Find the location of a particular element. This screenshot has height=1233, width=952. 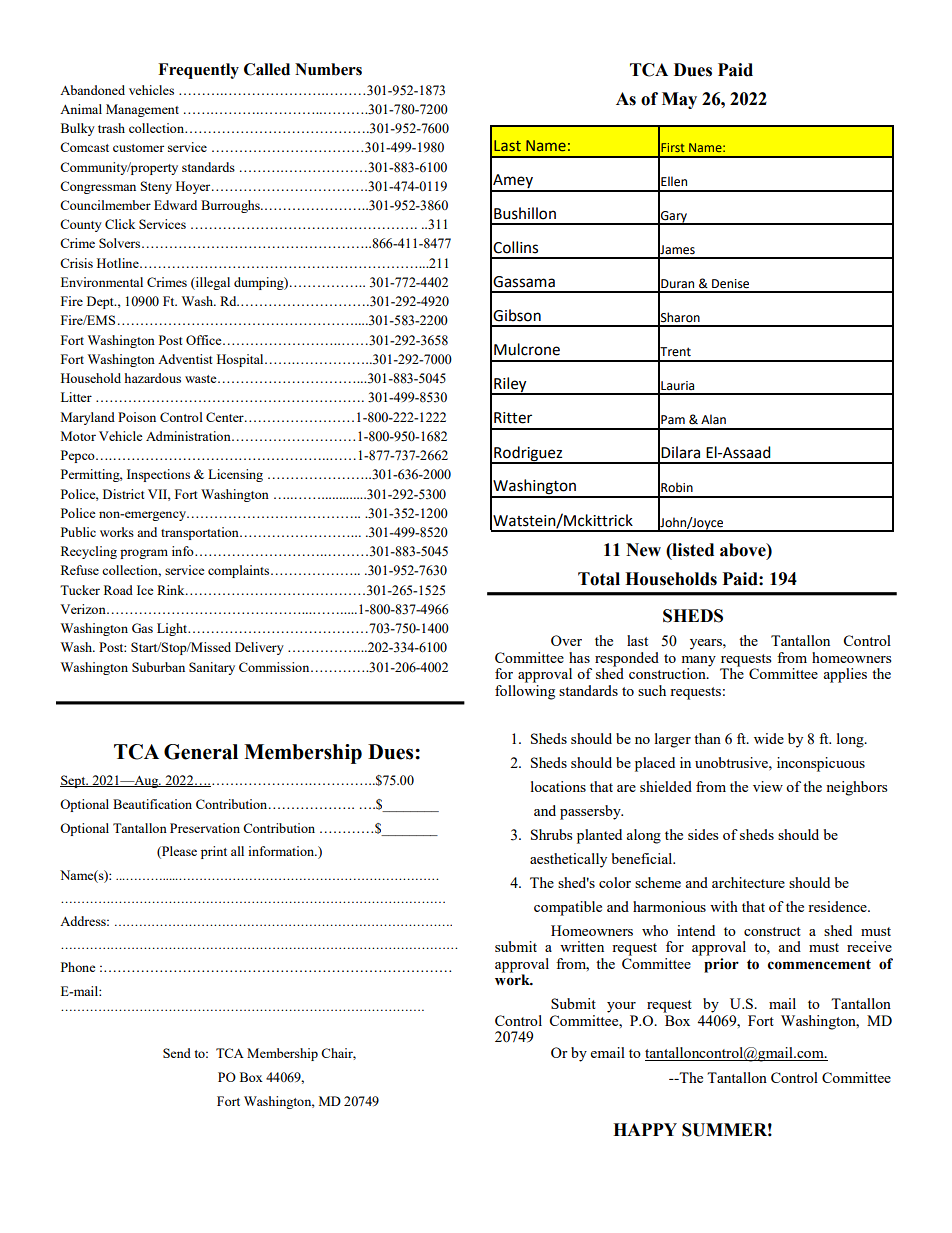

Send is located at coordinates (177, 1053).
